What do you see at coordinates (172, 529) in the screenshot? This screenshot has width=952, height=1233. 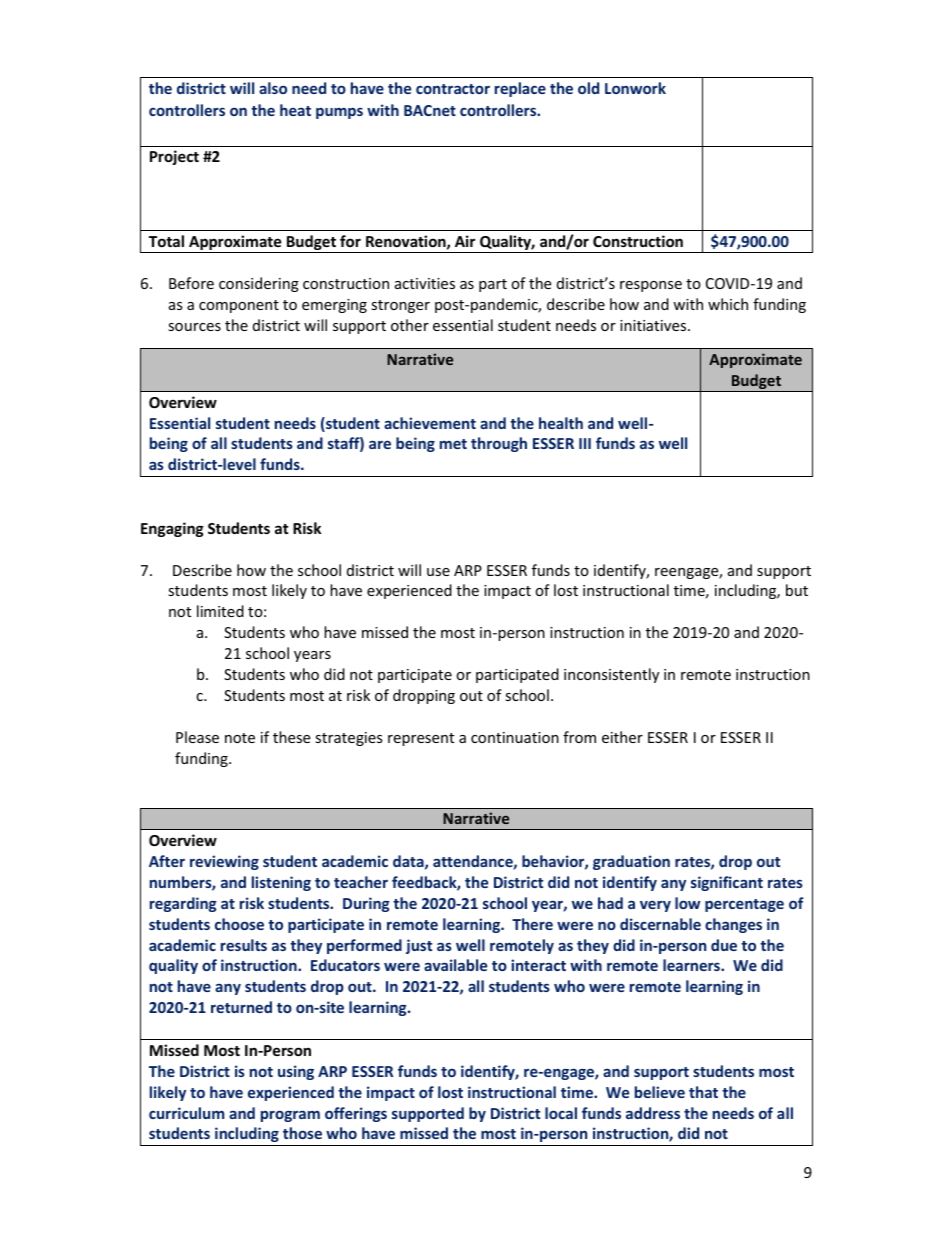 I see `Engaging` at bounding box center [172, 529].
